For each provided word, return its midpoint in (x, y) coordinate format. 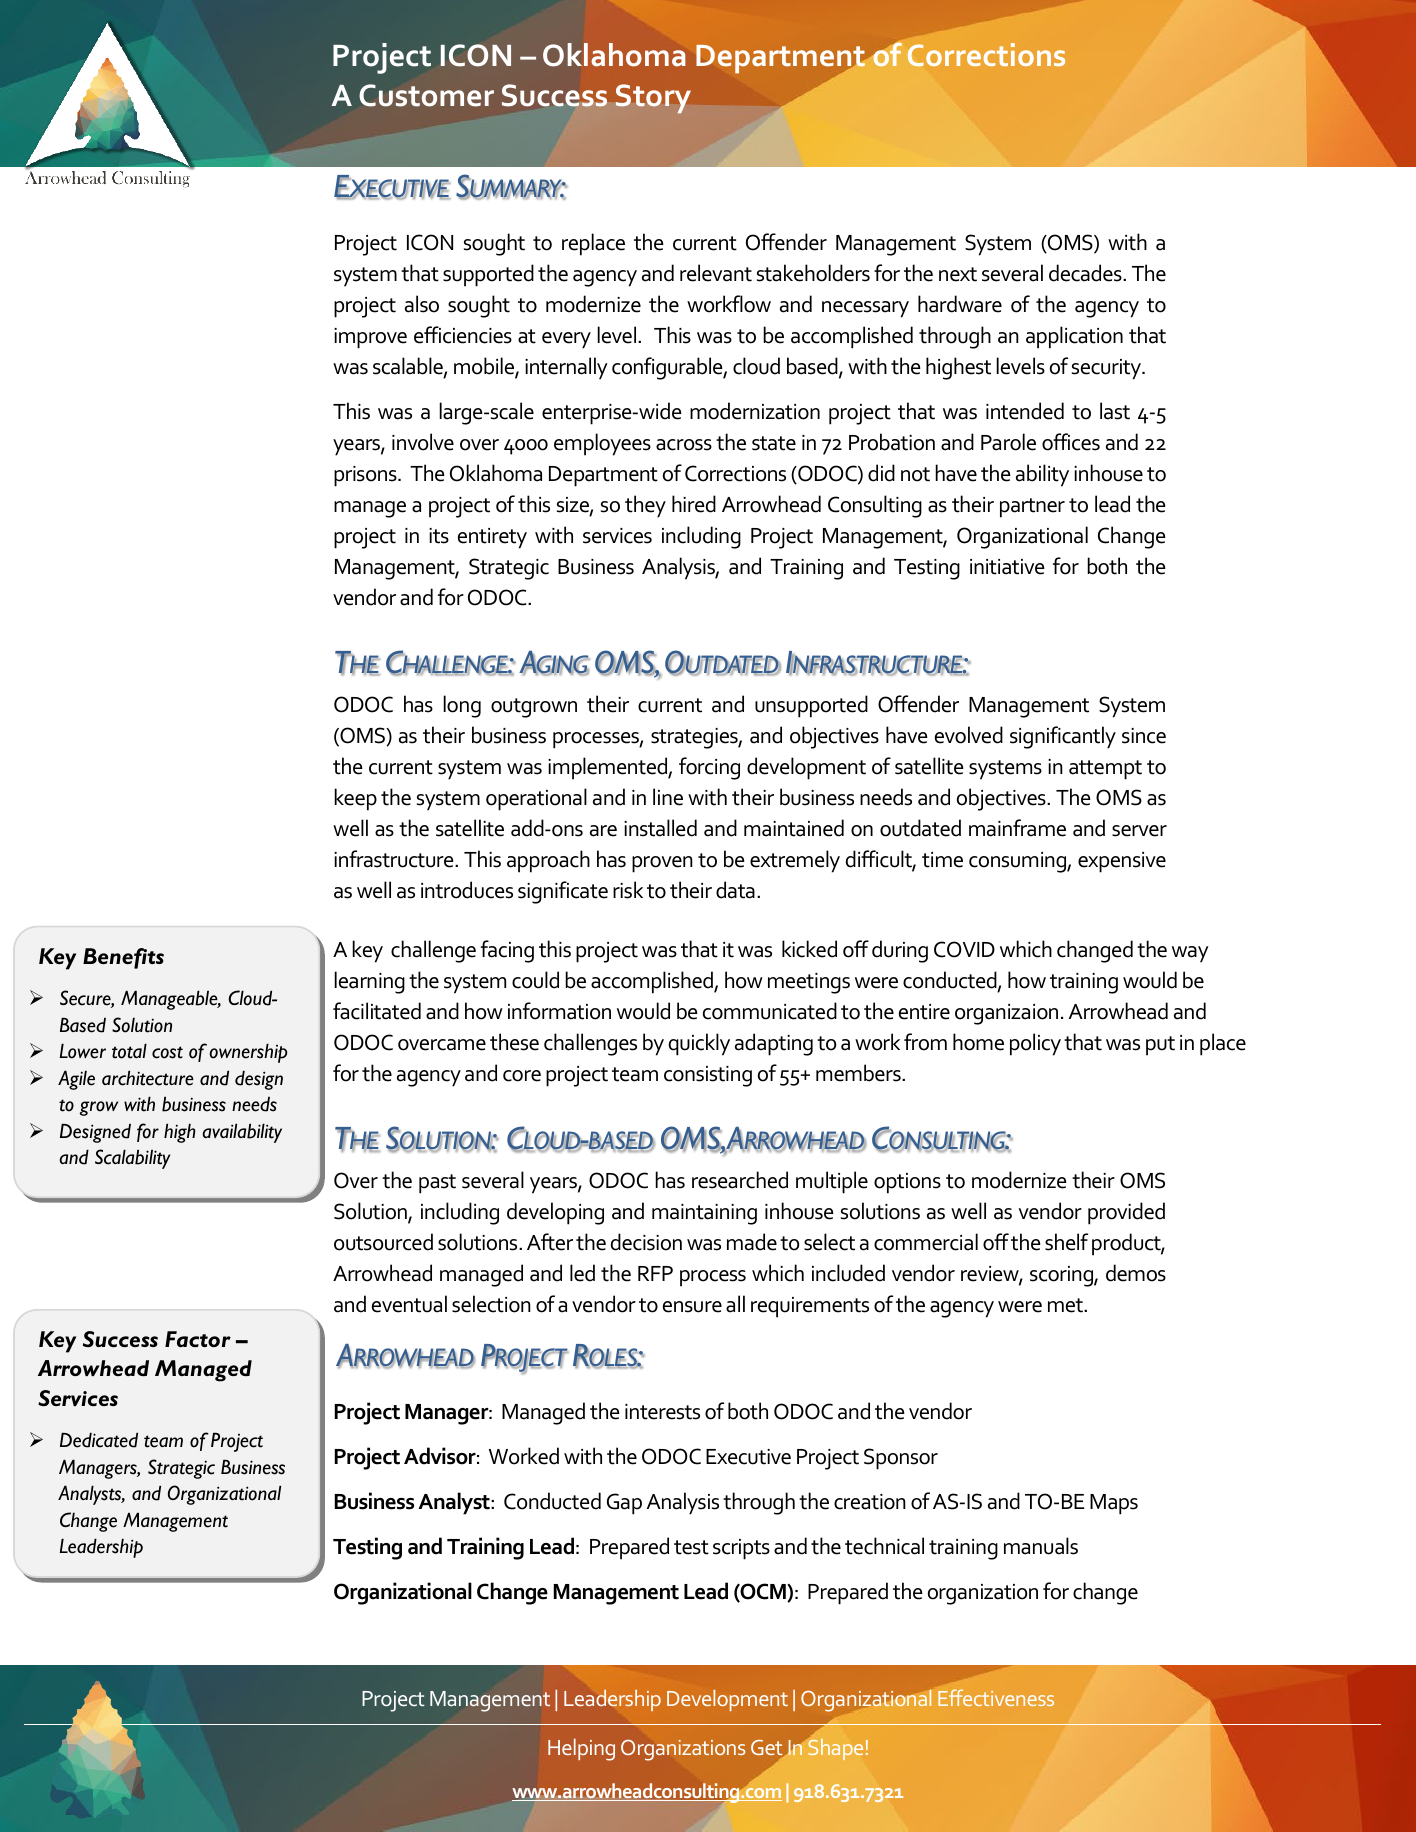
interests (662, 1412)
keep (355, 799)
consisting (708, 1076)
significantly (1063, 737)
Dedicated (99, 1440)
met (1066, 1305)
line (668, 797)
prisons (366, 476)
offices (1071, 442)
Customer (426, 95)
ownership (249, 1053)
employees (602, 444)
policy (1035, 1044)
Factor (198, 1339)
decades (1086, 273)
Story (653, 99)
